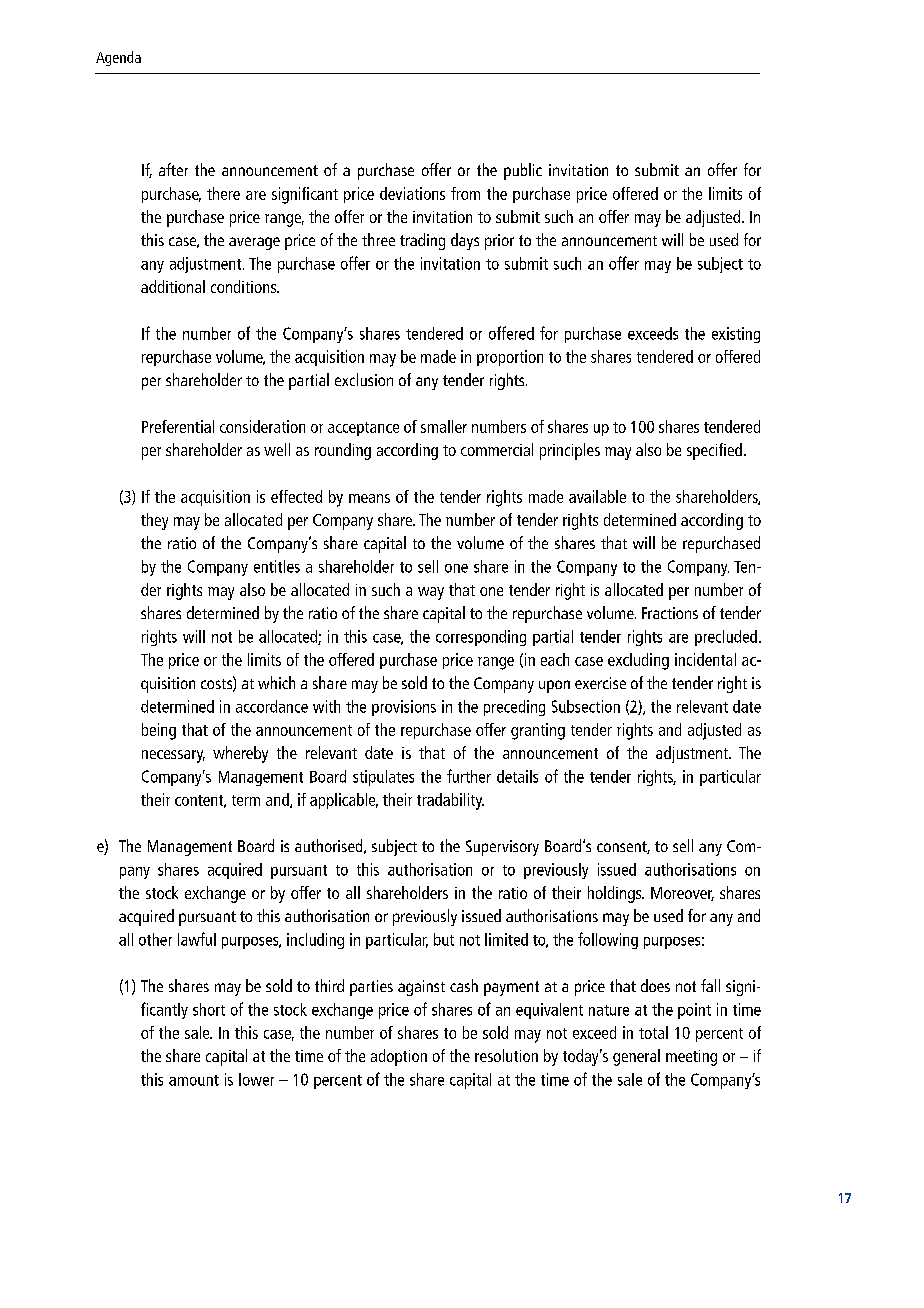 The height and width of the screenshot is (1308, 924). What do you see at coordinates (714, 451) in the screenshot?
I see `specified` at bounding box center [714, 451].
